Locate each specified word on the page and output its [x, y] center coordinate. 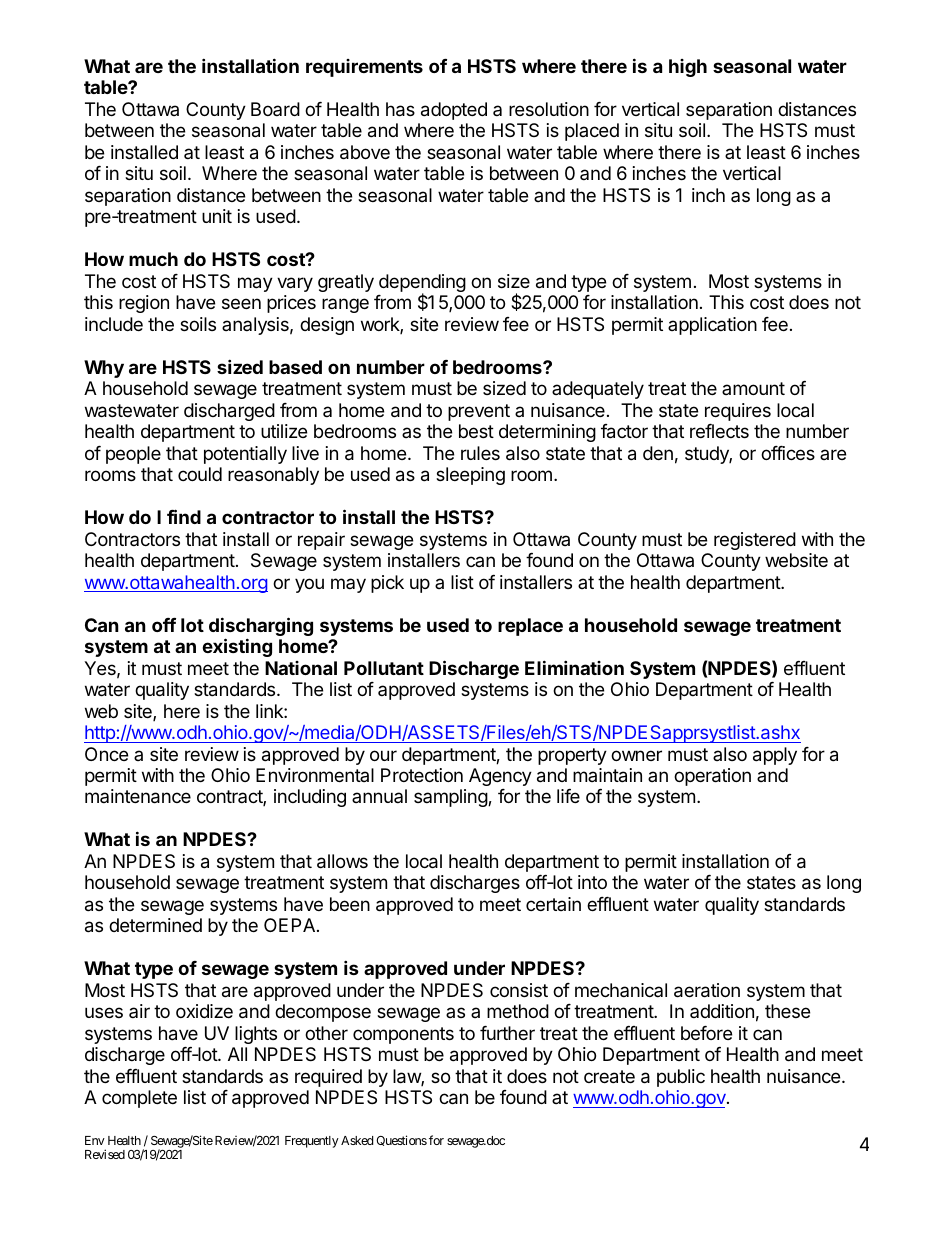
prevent [479, 412]
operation [712, 777]
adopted [454, 111]
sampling [451, 798]
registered [755, 541]
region [144, 304]
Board [275, 109]
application [712, 326]
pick [387, 584]
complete [139, 1099]
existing [237, 647]
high [688, 68]
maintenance [138, 796]
